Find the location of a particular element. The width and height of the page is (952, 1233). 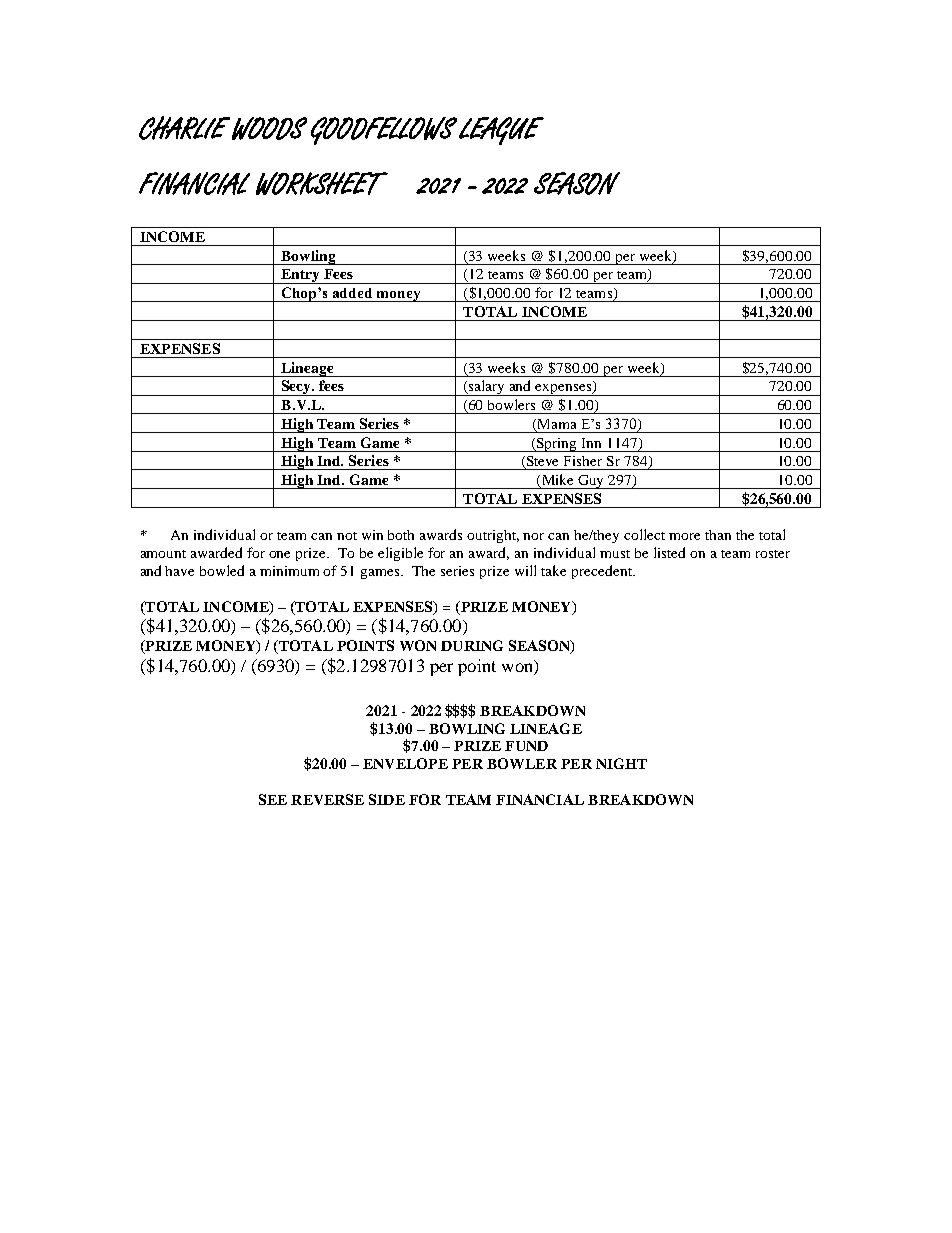

Inn is located at coordinates (591, 443).
